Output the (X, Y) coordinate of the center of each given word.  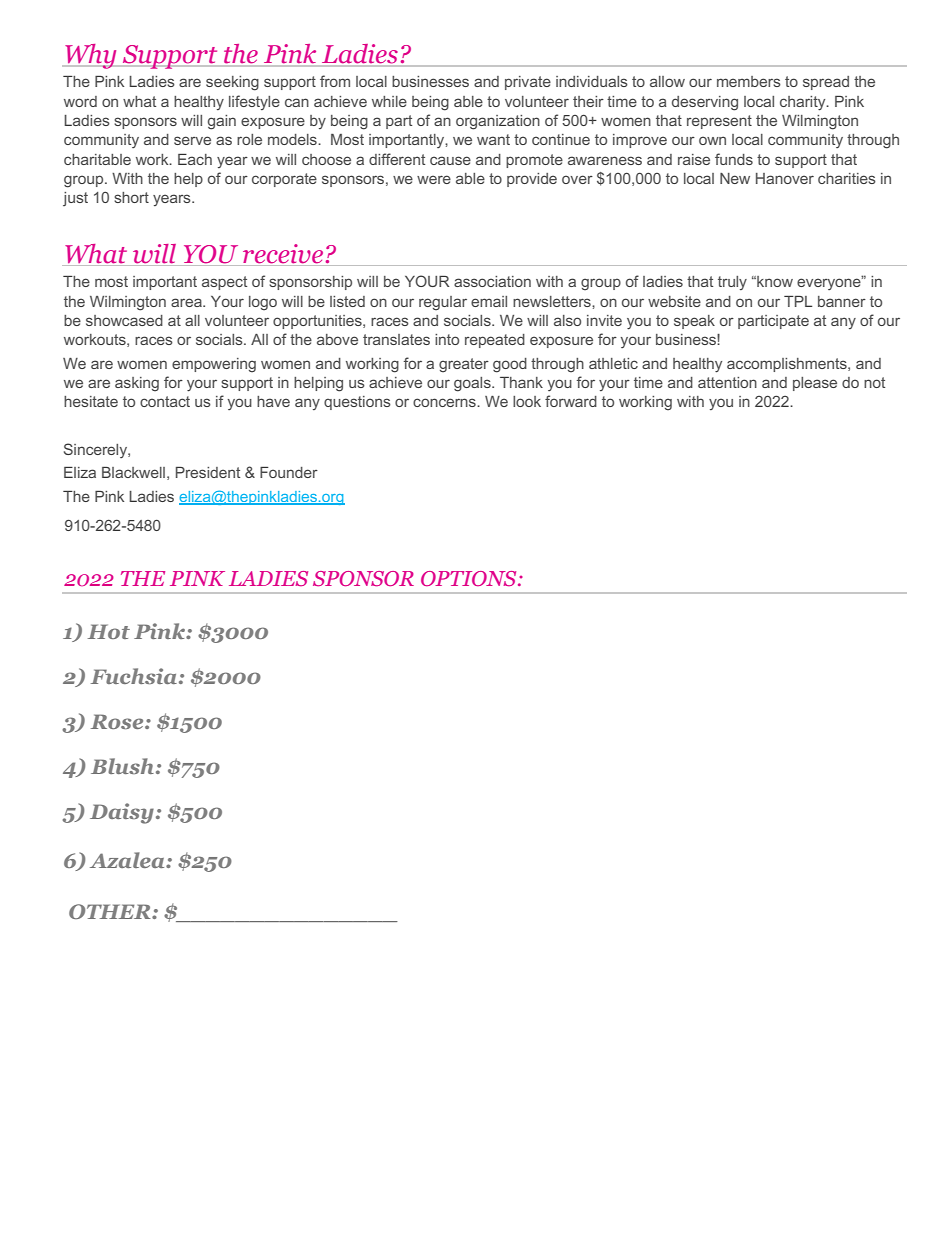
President (208, 472)
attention (727, 382)
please (815, 384)
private (528, 83)
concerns (445, 402)
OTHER (111, 911)
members (749, 81)
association (492, 281)
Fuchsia (135, 676)
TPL (798, 301)
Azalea (128, 860)
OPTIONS (470, 578)
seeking (232, 83)
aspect (224, 283)
